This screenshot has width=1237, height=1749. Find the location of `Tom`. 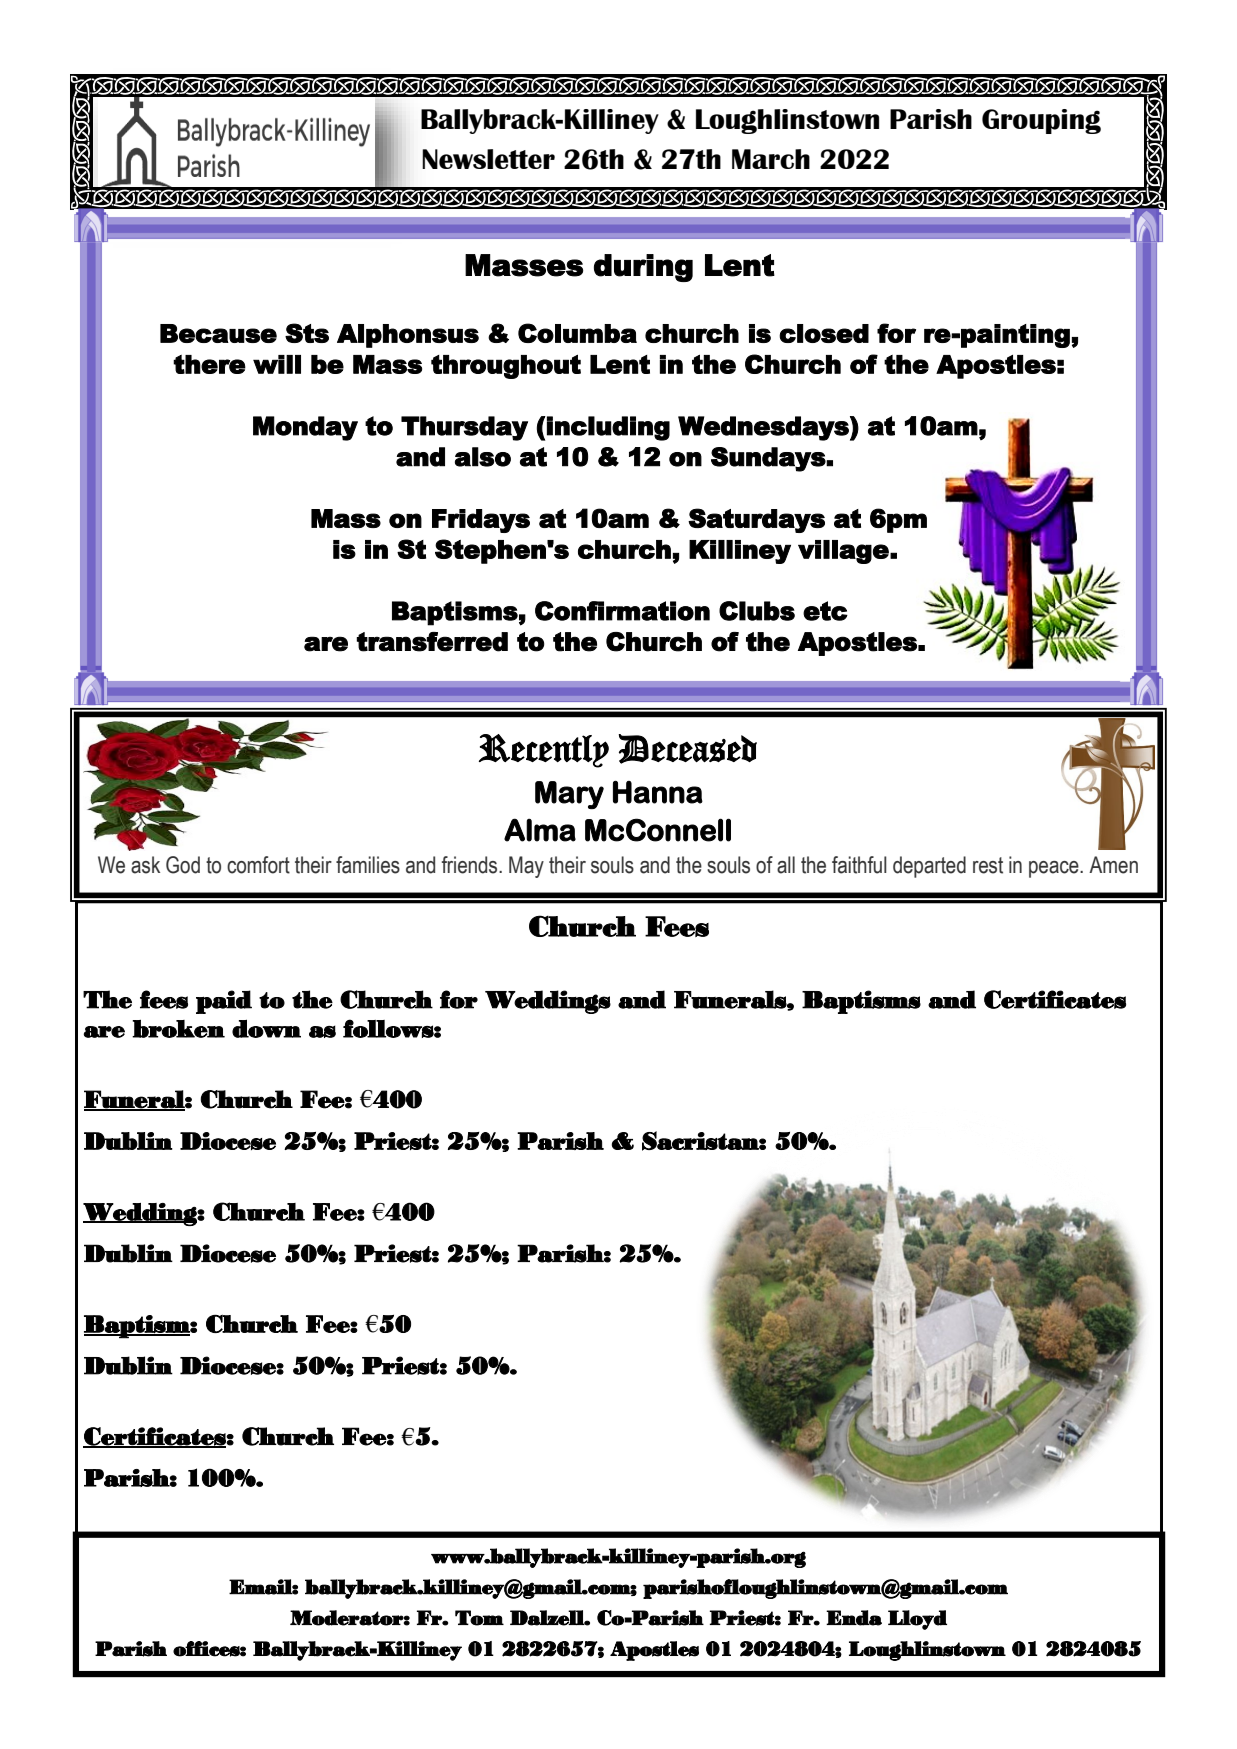

Tom is located at coordinates (479, 1618).
